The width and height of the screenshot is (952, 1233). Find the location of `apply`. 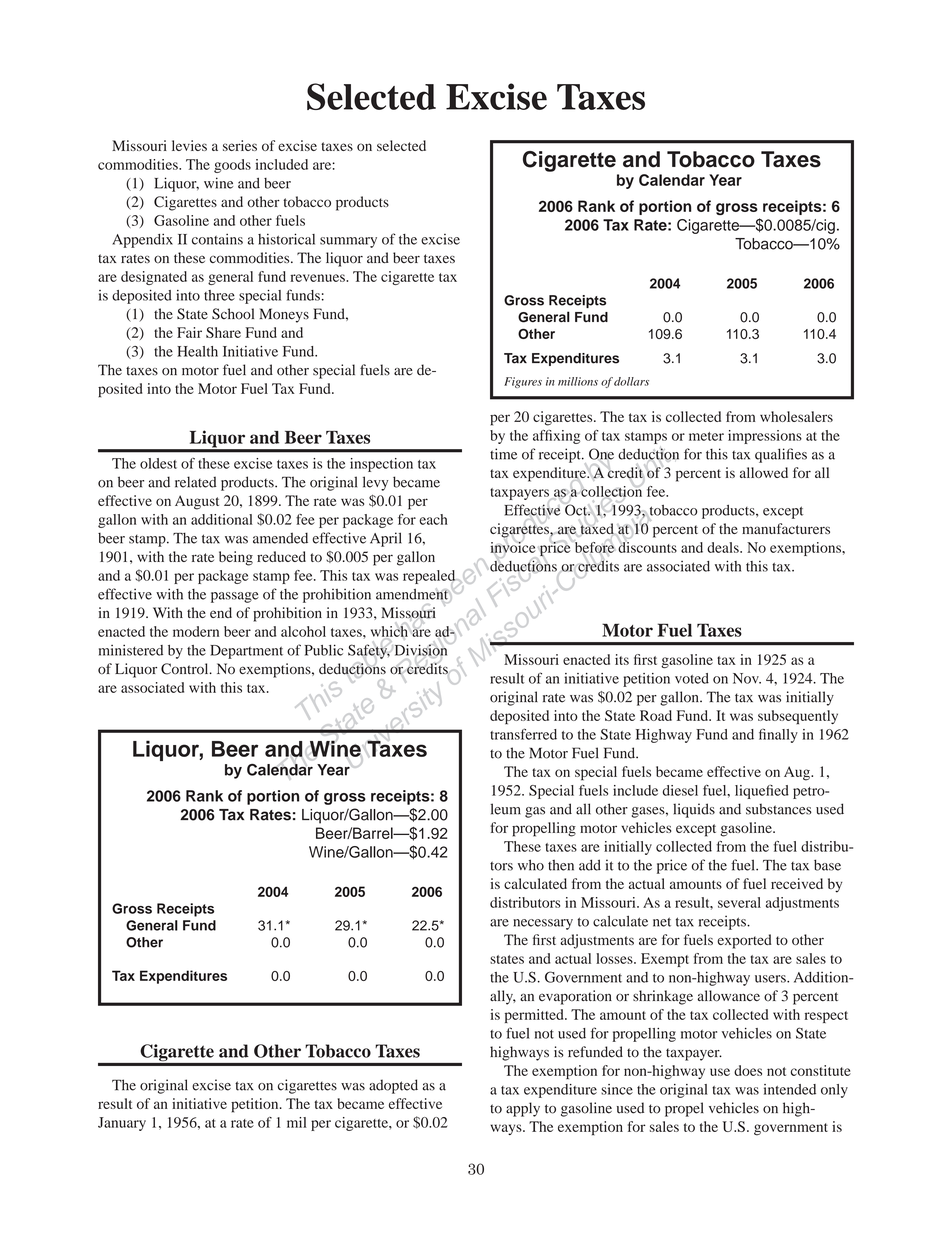

apply is located at coordinates (523, 1109).
